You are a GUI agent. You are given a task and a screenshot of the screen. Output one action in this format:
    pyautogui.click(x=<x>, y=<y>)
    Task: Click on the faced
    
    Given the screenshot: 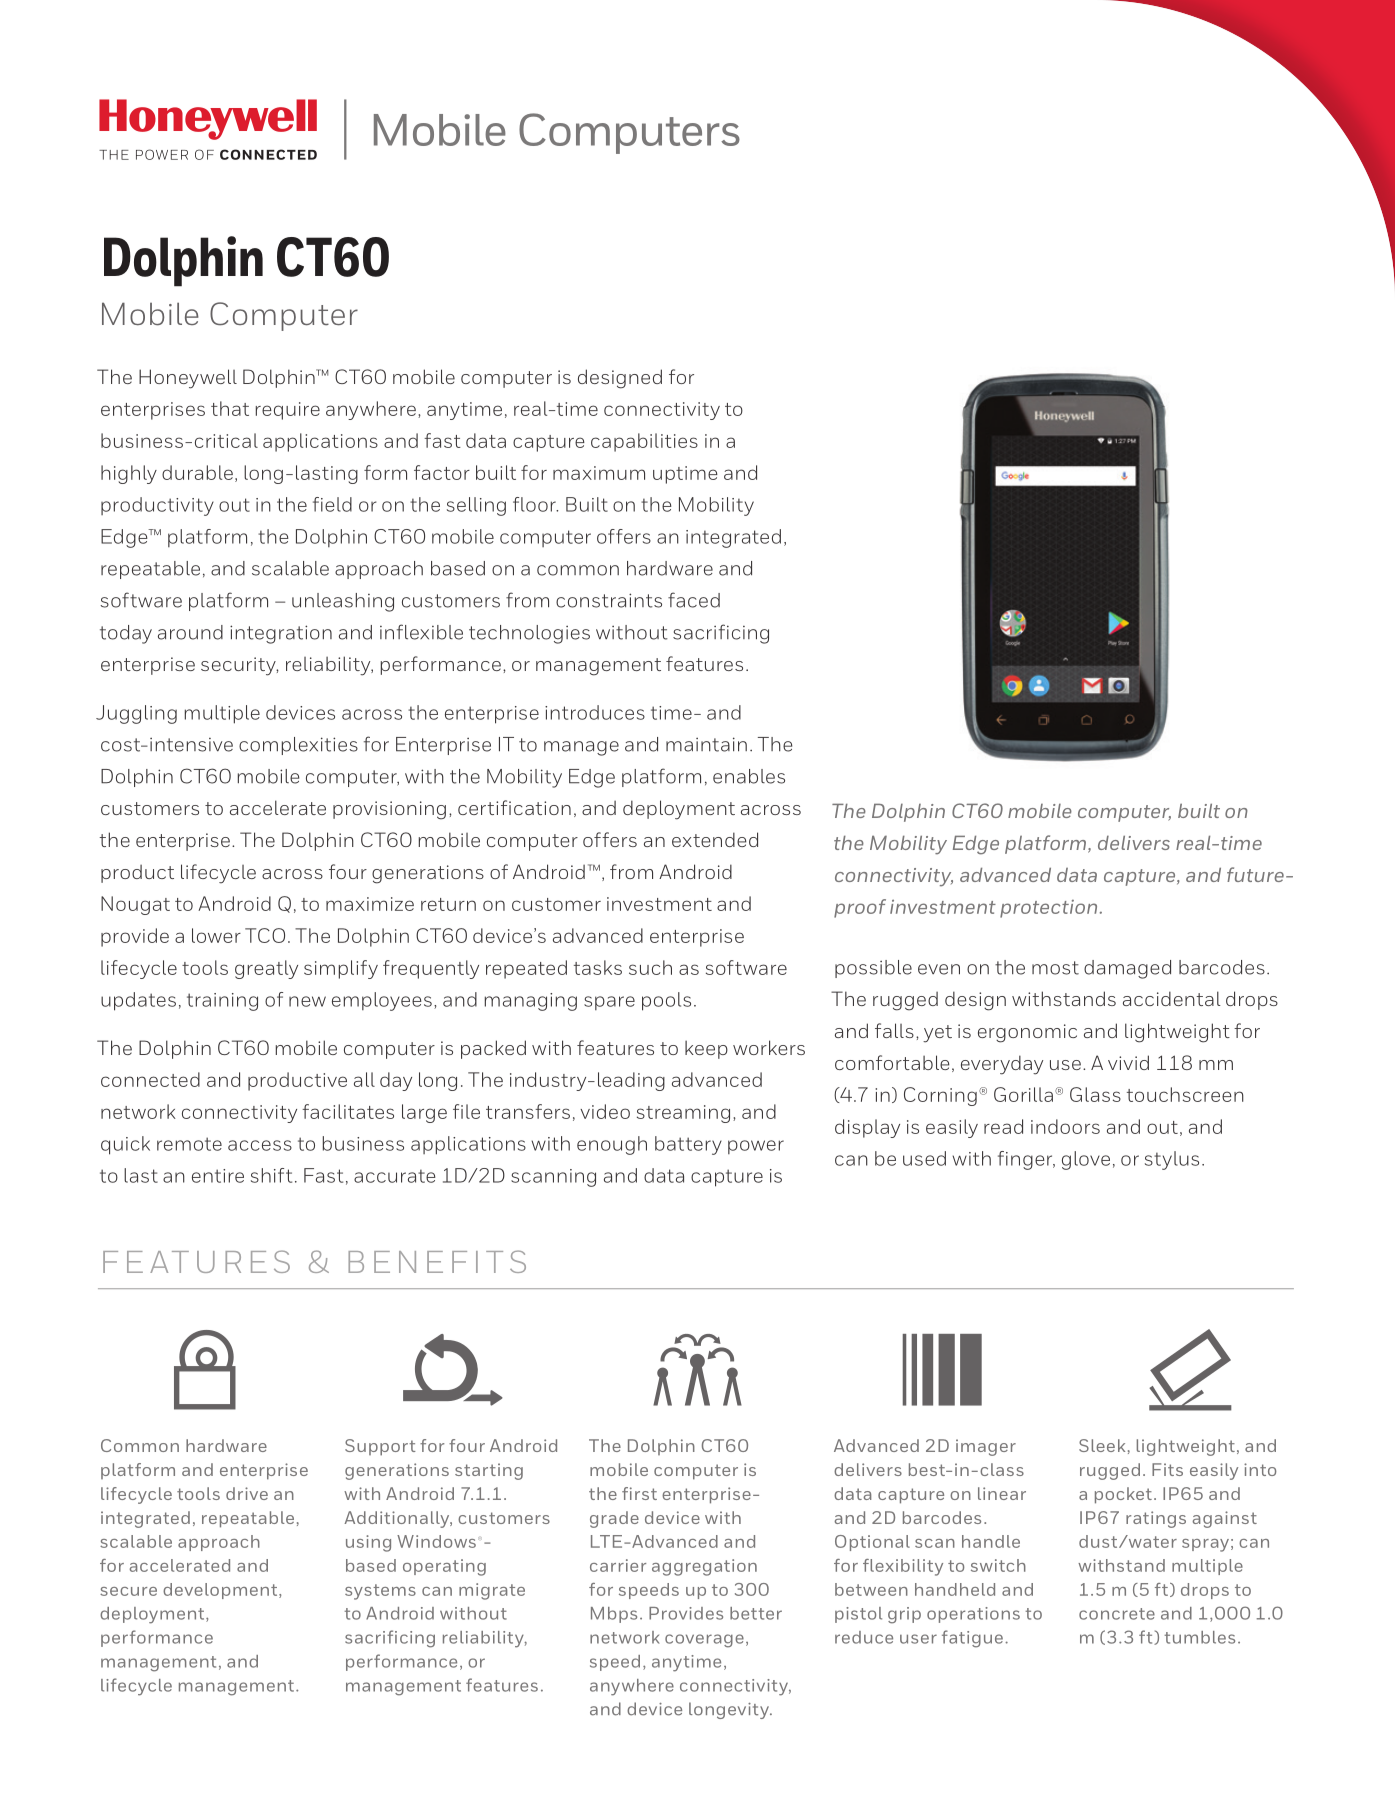 What is the action you would take?
    pyautogui.click(x=694, y=600)
